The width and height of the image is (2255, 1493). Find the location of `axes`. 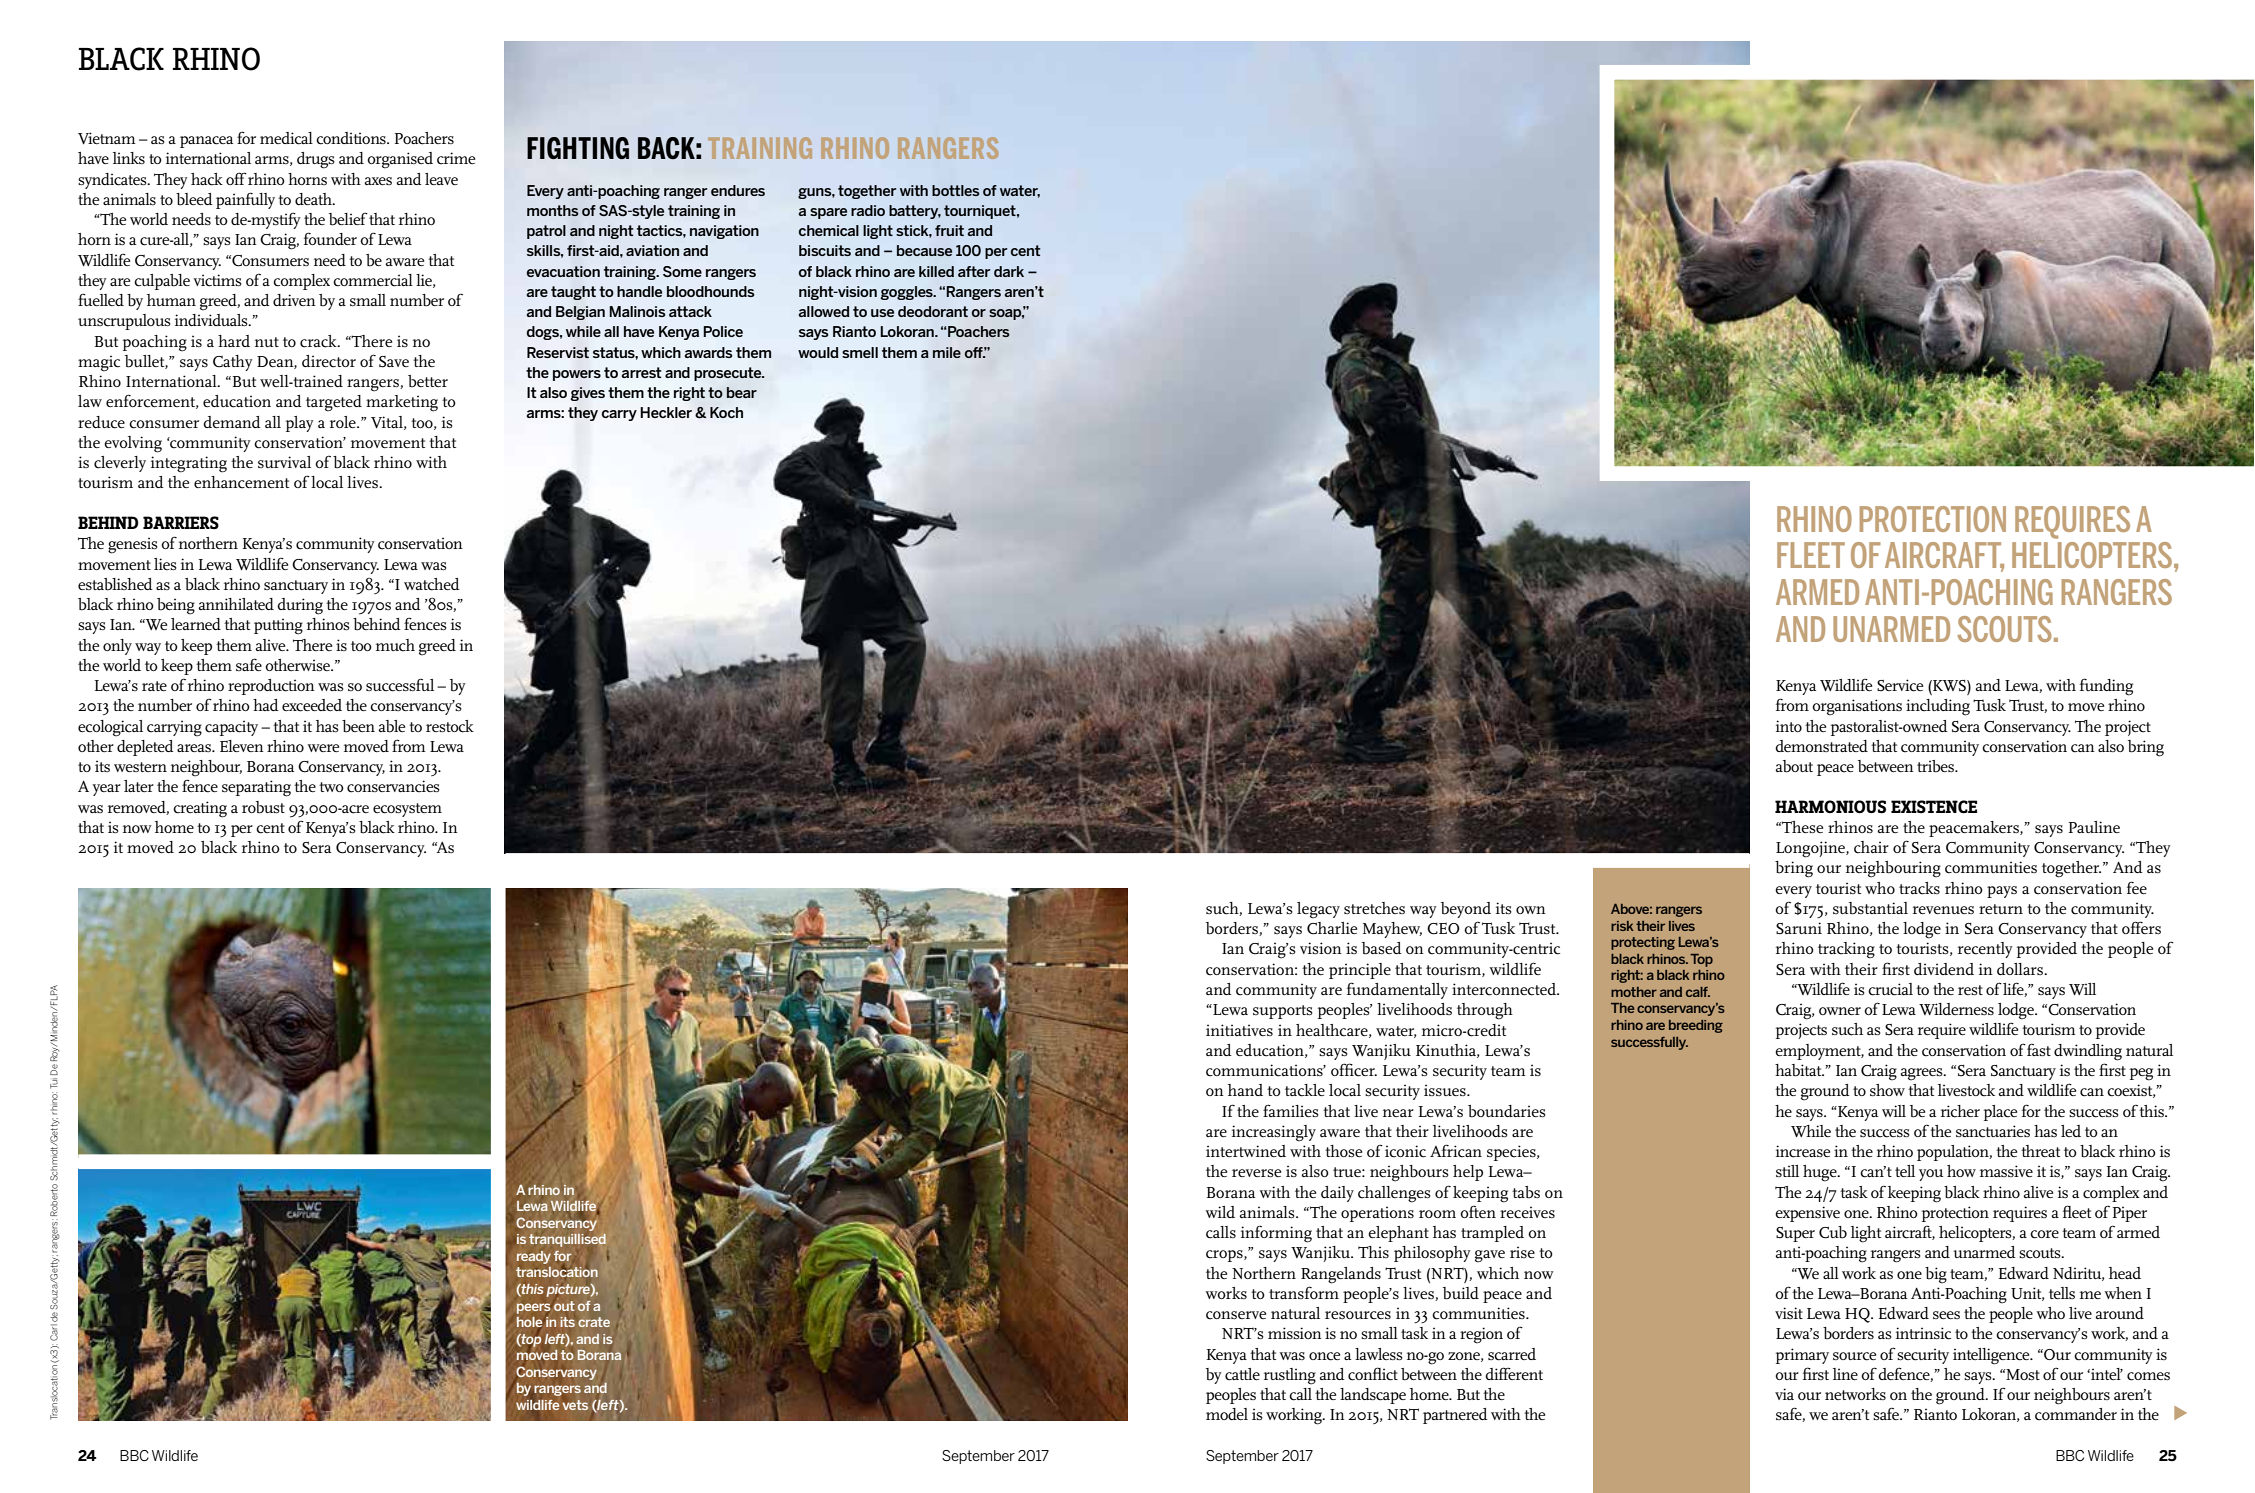

axes is located at coordinates (378, 181).
